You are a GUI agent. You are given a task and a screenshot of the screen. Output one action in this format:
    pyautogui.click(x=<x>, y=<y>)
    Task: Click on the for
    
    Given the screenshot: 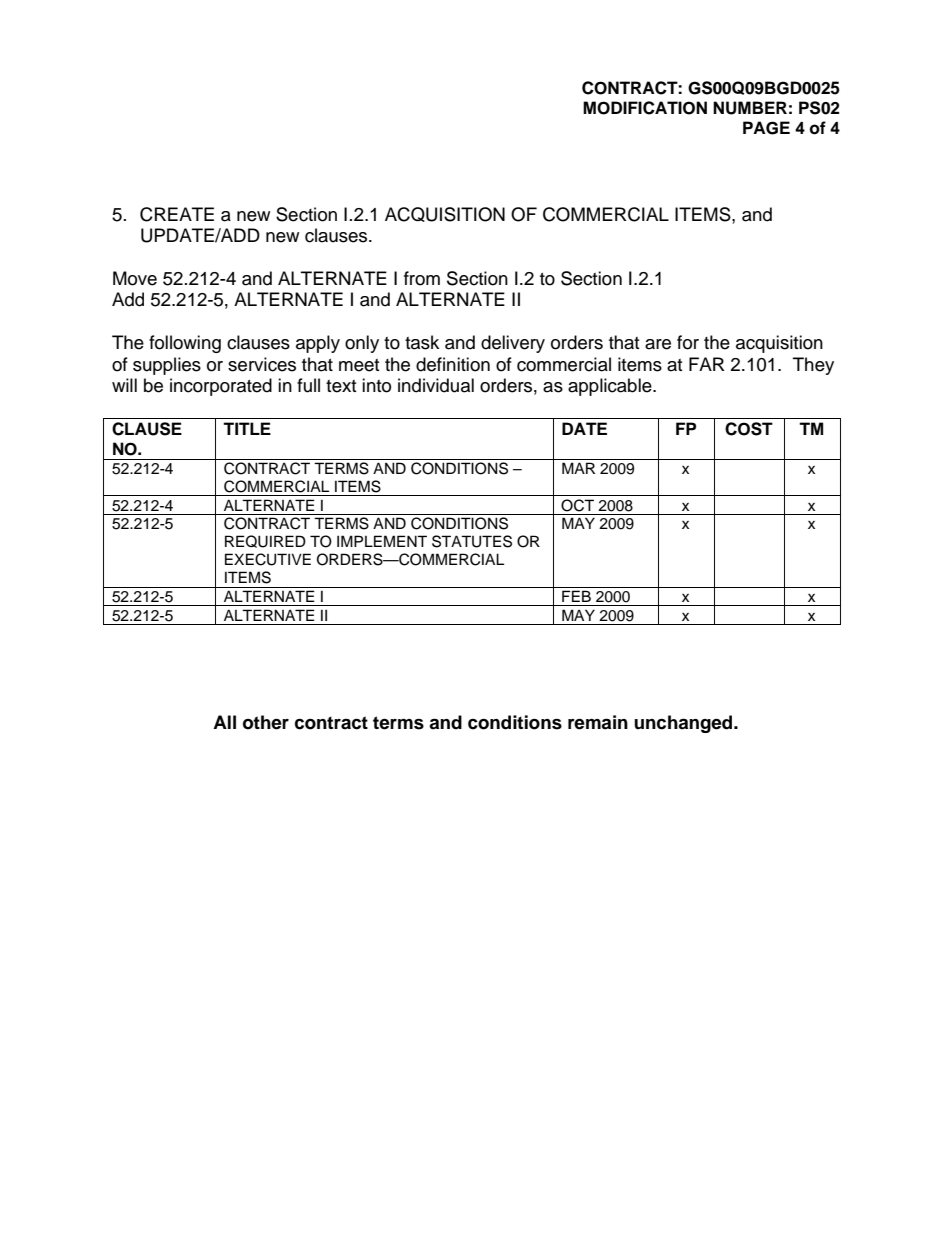 What is the action you would take?
    pyautogui.click(x=688, y=342)
